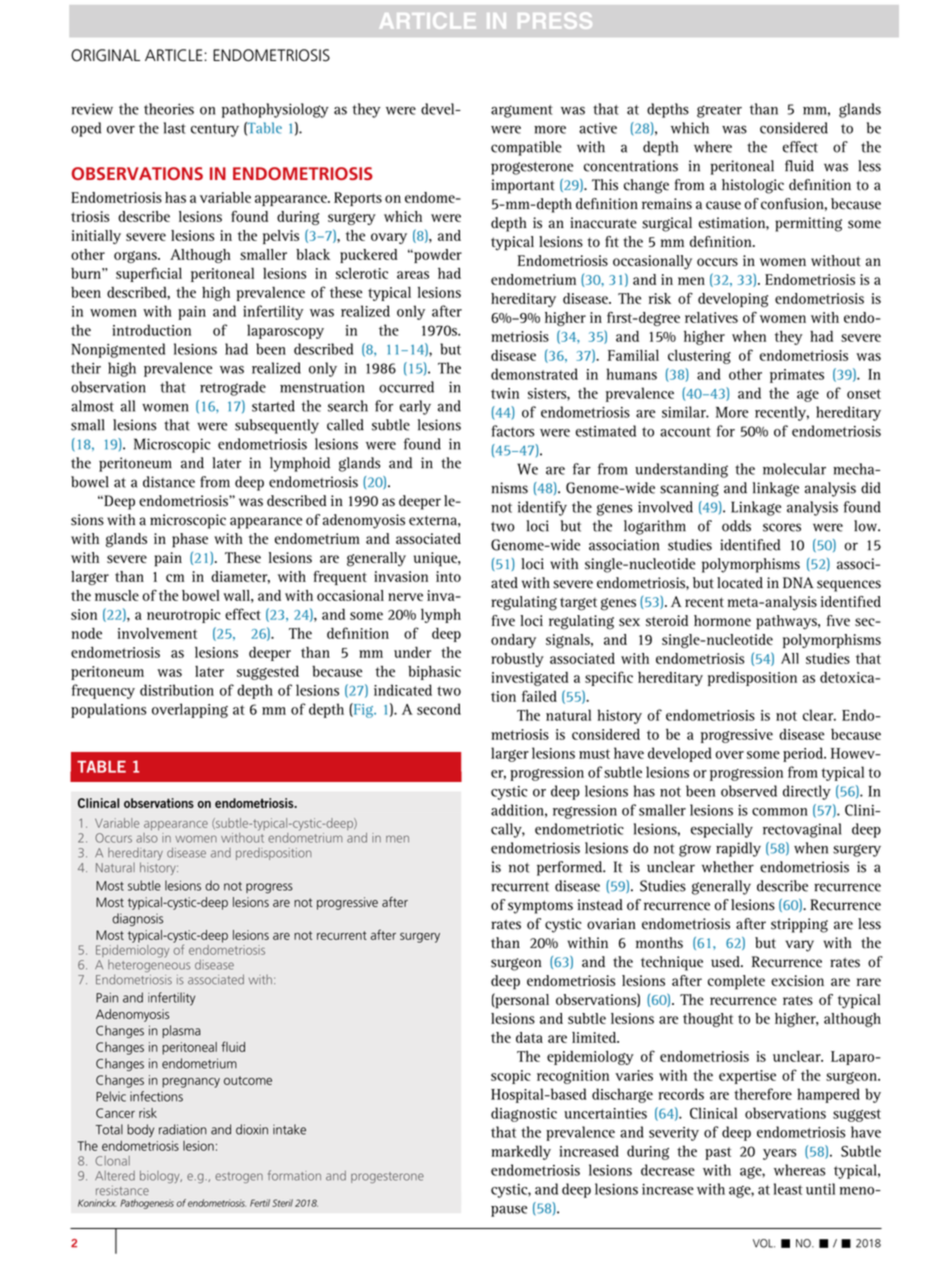  Describe the element at coordinates (169, 109) in the screenshot. I see `theories` at that location.
